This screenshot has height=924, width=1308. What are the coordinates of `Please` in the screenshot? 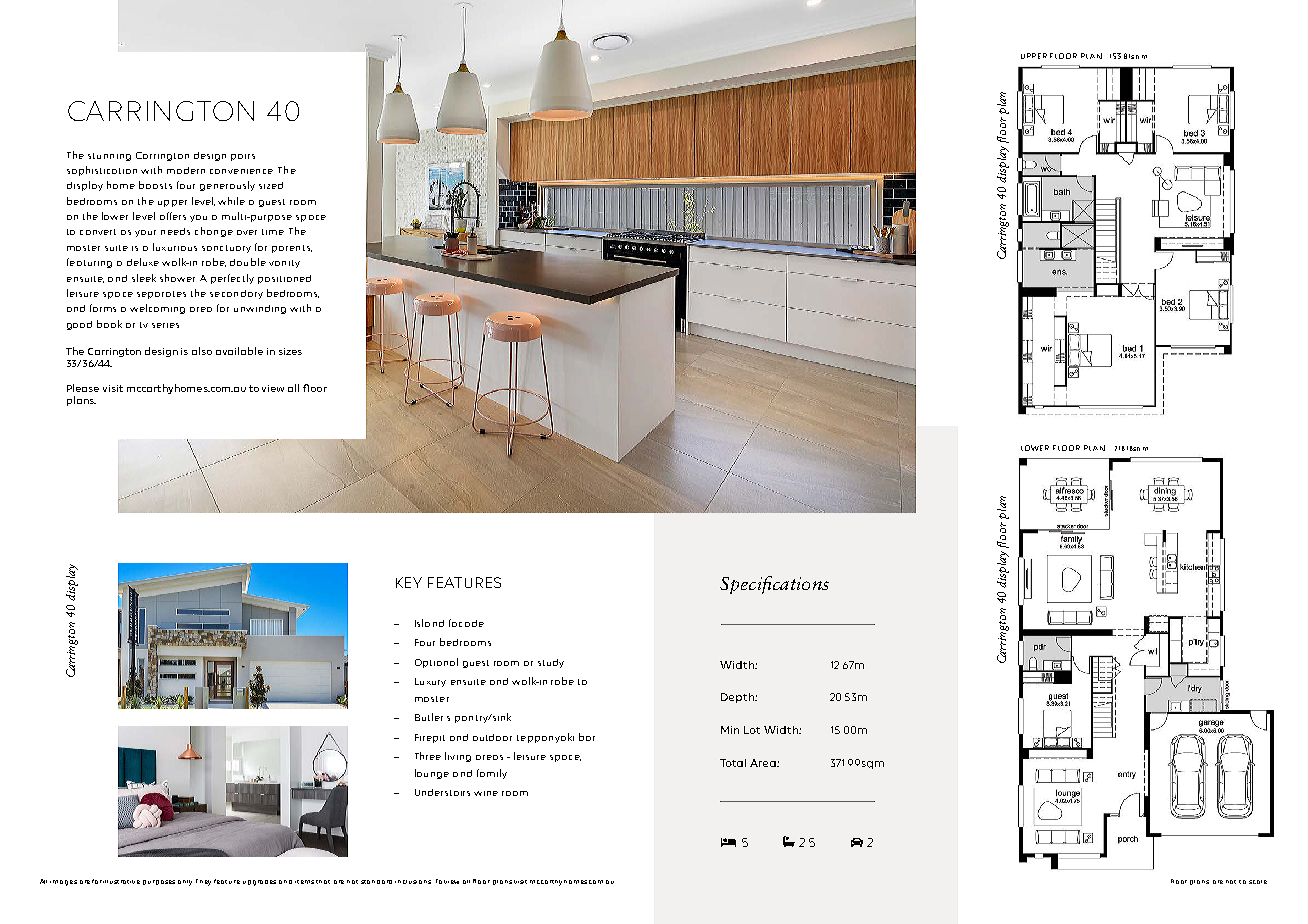 It's located at (83, 388).
